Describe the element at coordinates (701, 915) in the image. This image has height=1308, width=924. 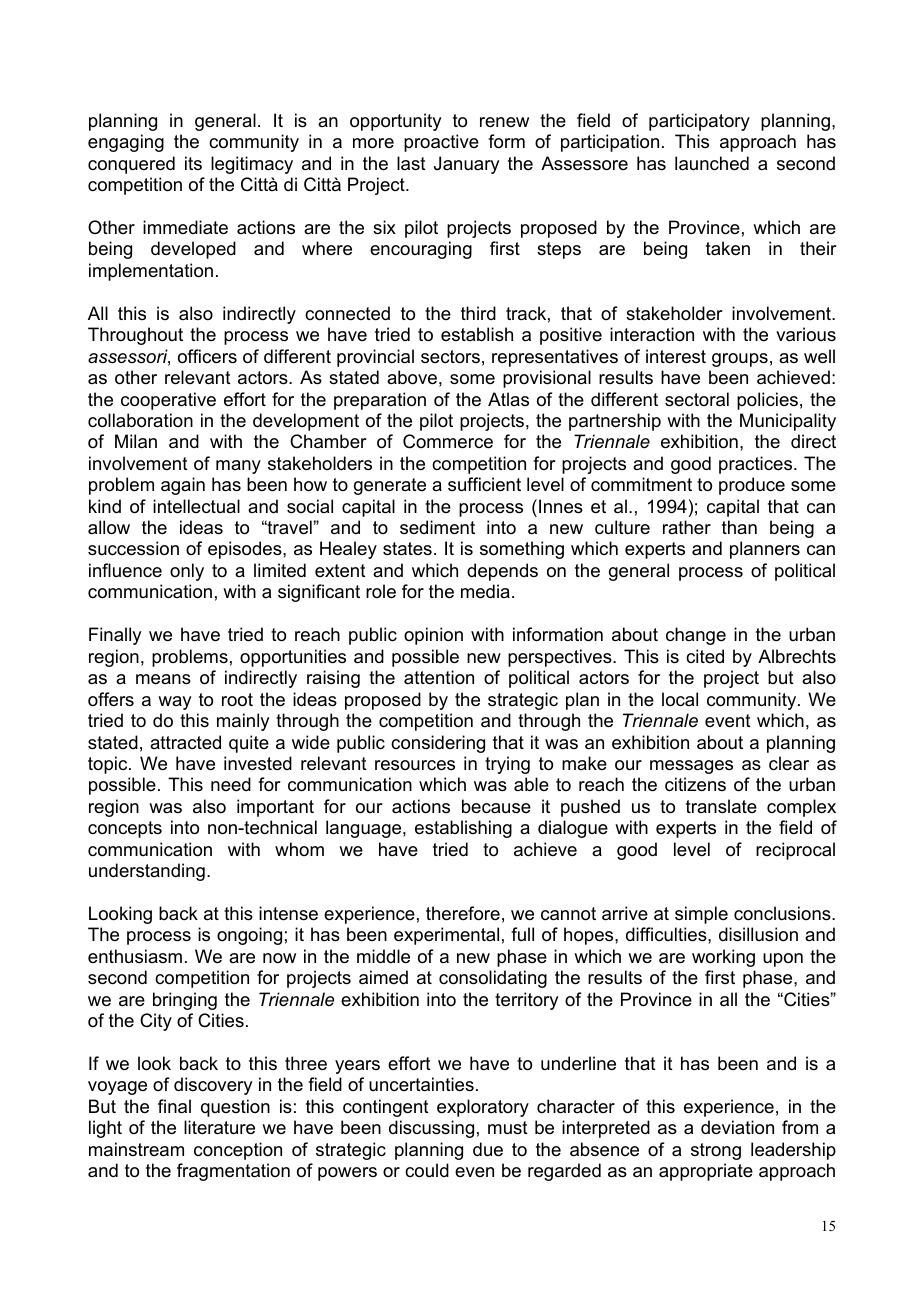
I see `simple` at that location.
